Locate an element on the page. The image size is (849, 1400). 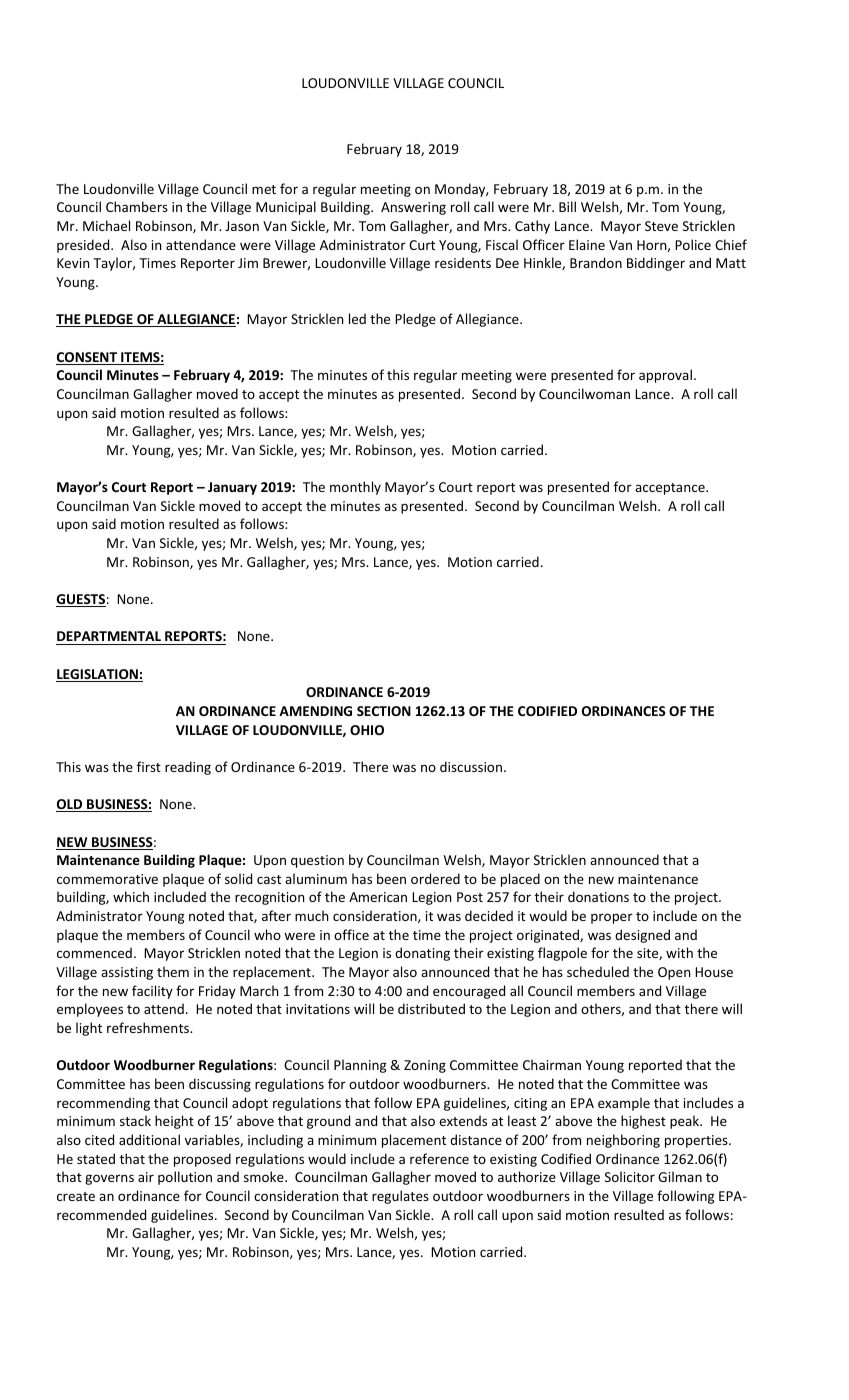
first is located at coordinates (149, 766).
